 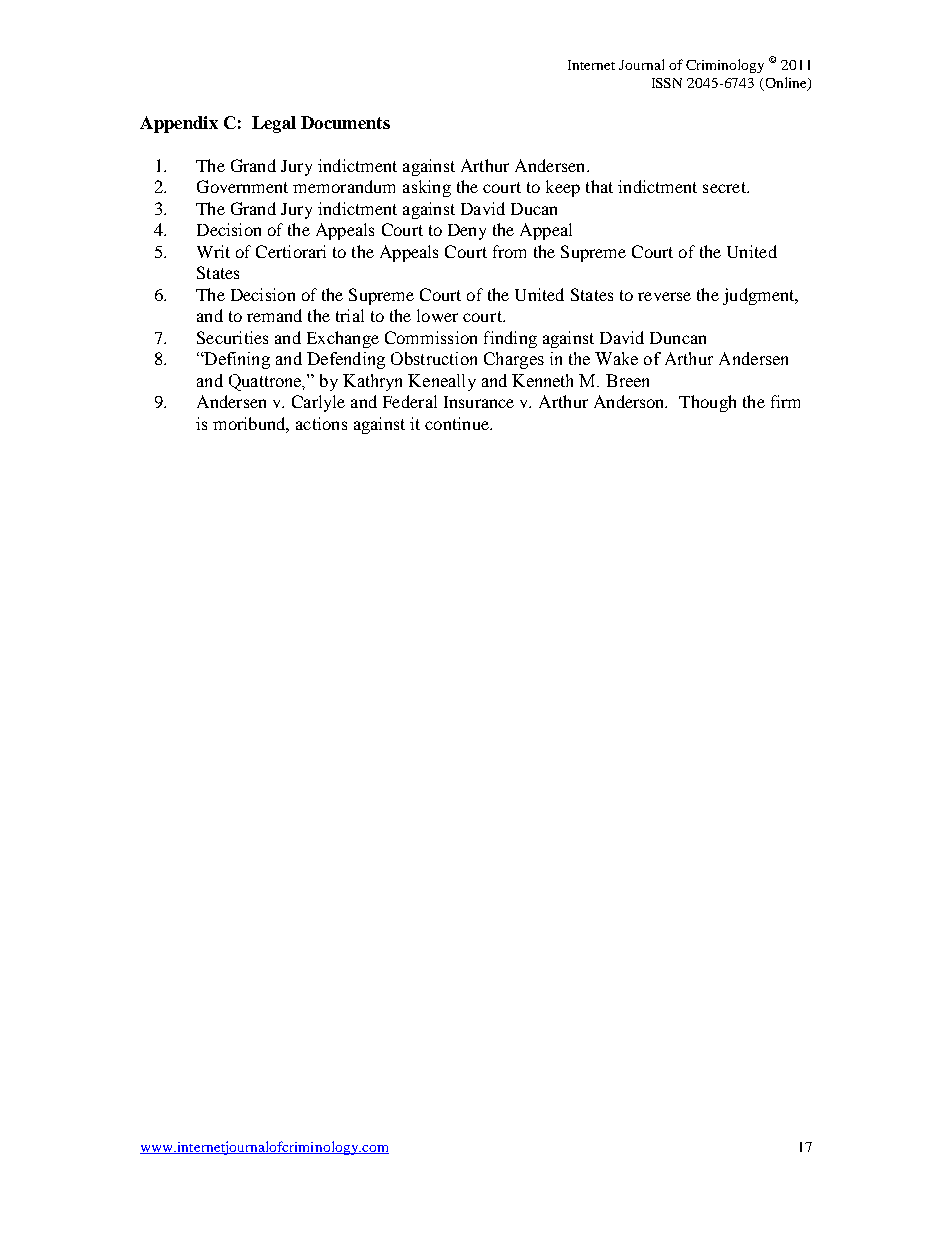 What do you see at coordinates (274, 124) in the screenshot?
I see `Legal` at bounding box center [274, 124].
